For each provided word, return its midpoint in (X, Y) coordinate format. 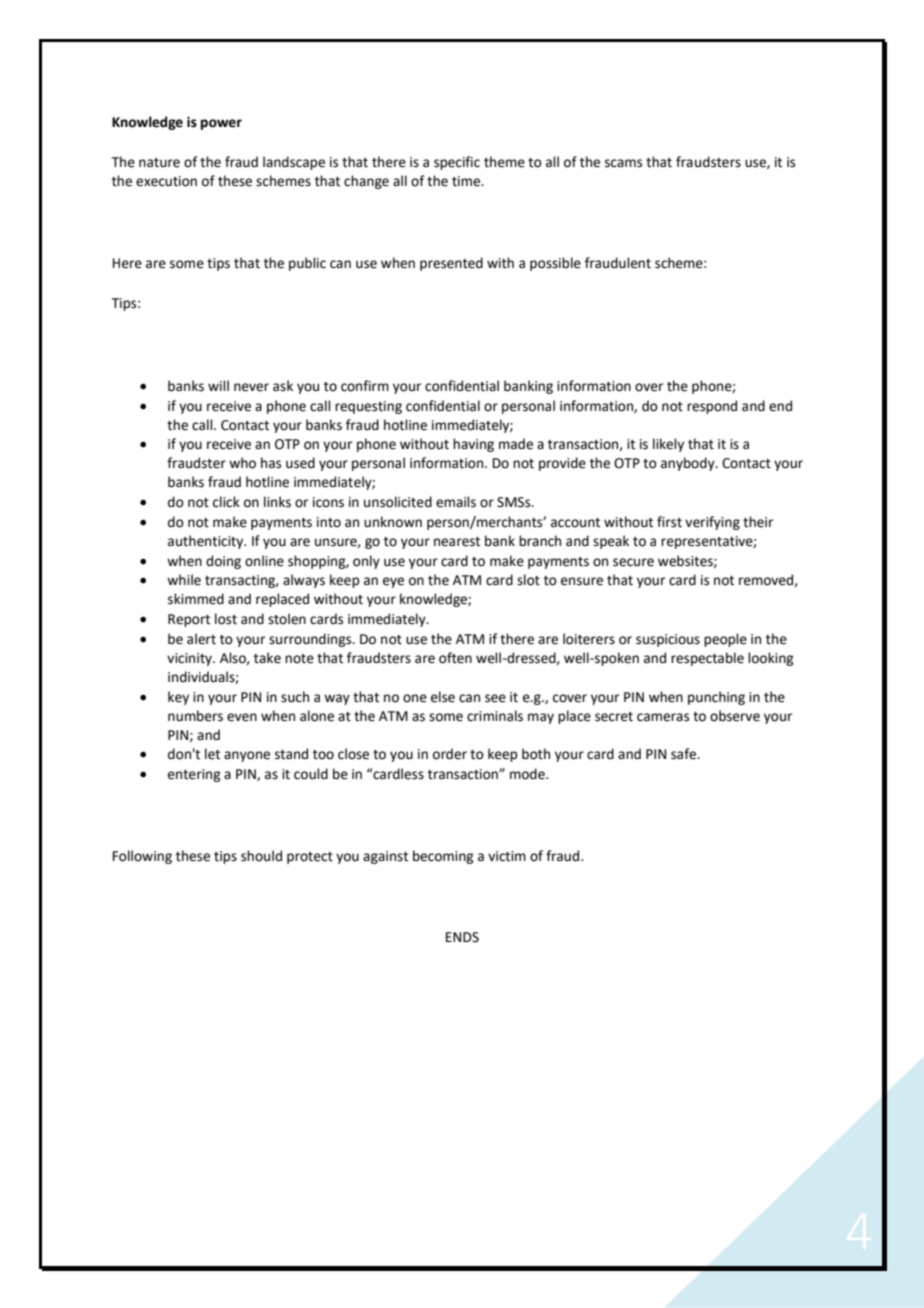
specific (457, 163)
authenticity (207, 542)
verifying (712, 523)
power (221, 124)
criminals (495, 716)
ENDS (462, 937)
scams (623, 163)
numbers (195, 716)
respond (712, 407)
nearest (457, 542)
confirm (365, 386)
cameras (663, 717)
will (218, 385)
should (261, 856)
